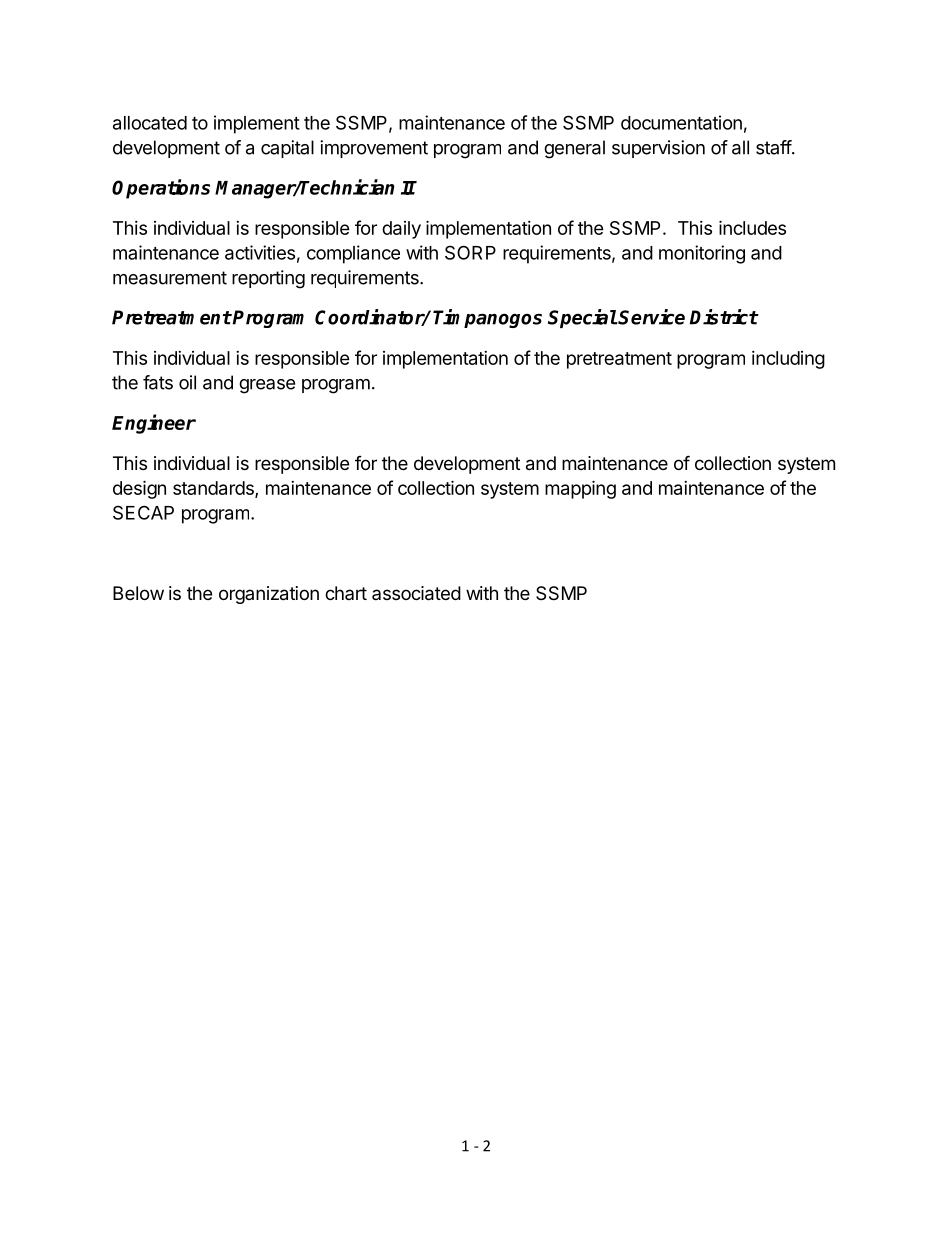 The height and width of the screenshot is (1233, 952). Describe the element at coordinates (582, 318) in the screenshot. I see `Special` at that location.
